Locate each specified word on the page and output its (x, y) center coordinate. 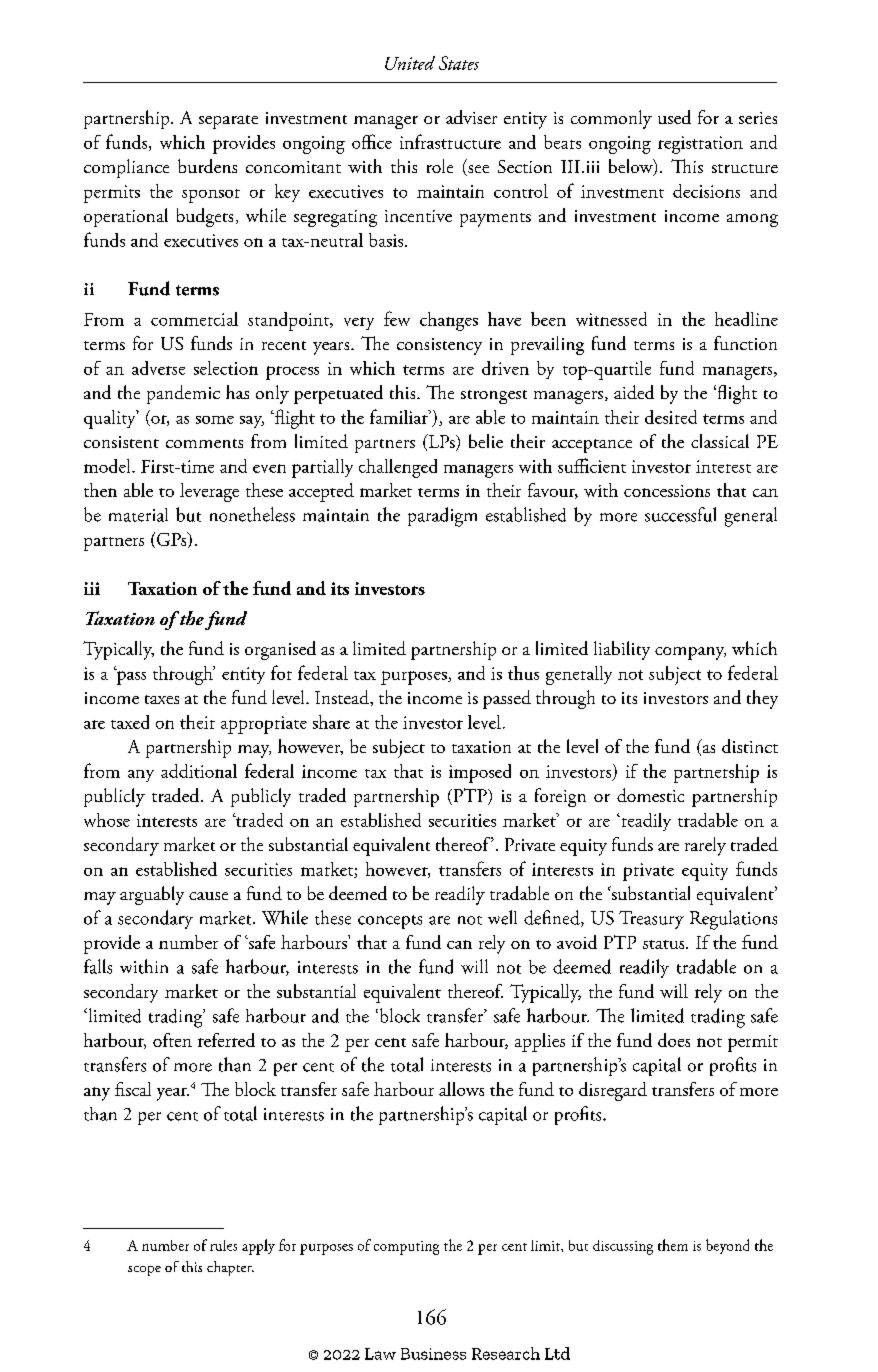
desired (671, 417)
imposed (480, 773)
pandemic (183, 394)
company (690, 653)
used (674, 117)
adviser (471, 117)
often (172, 1040)
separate (228, 122)
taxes (162, 699)
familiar (400, 416)
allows (461, 1089)
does (674, 1040)
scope (144, 1271)
